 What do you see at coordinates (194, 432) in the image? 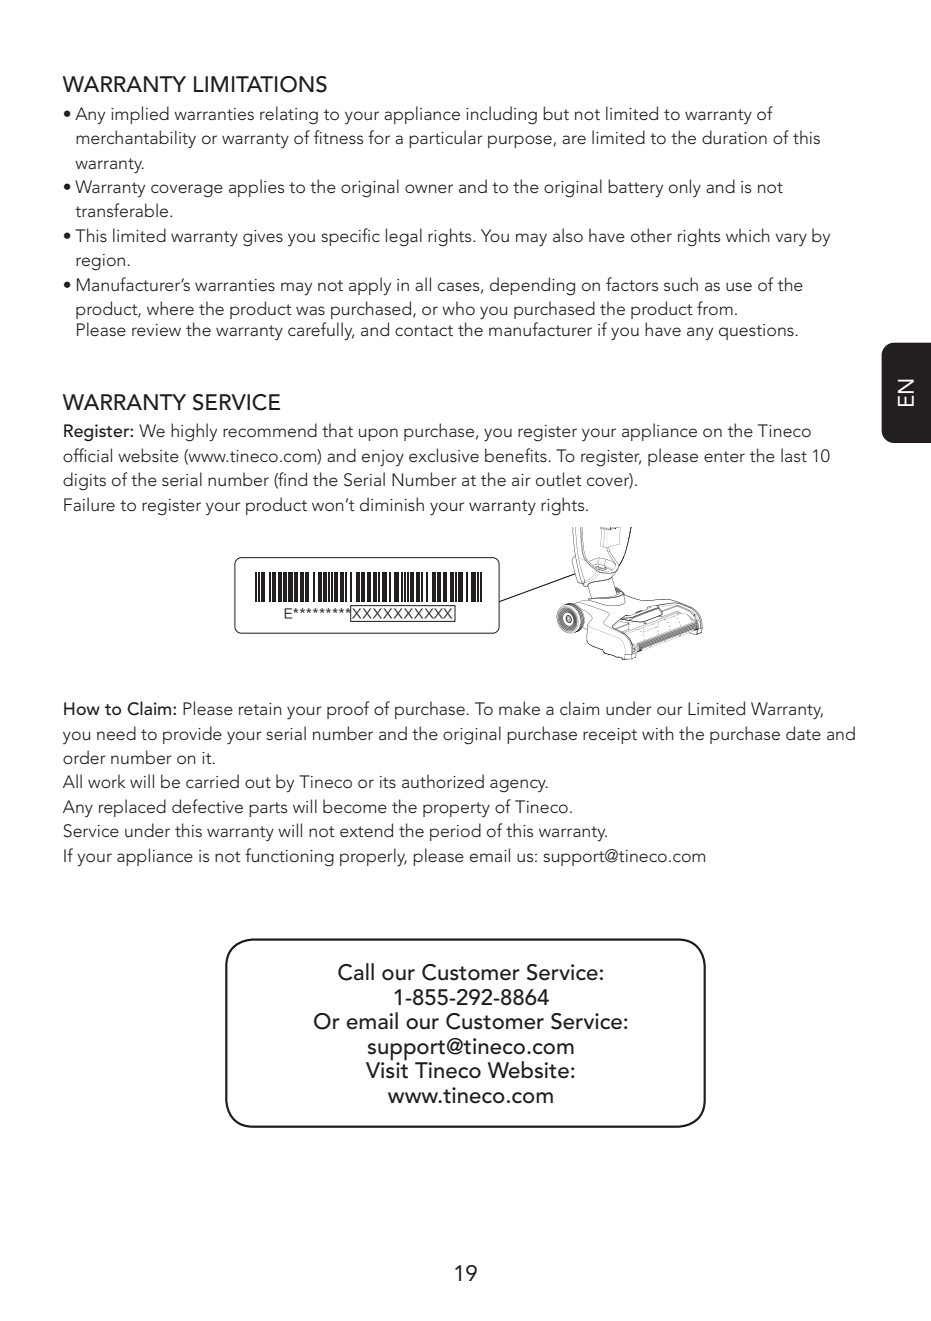
I see `highly` at bounding box center [194, 432].
